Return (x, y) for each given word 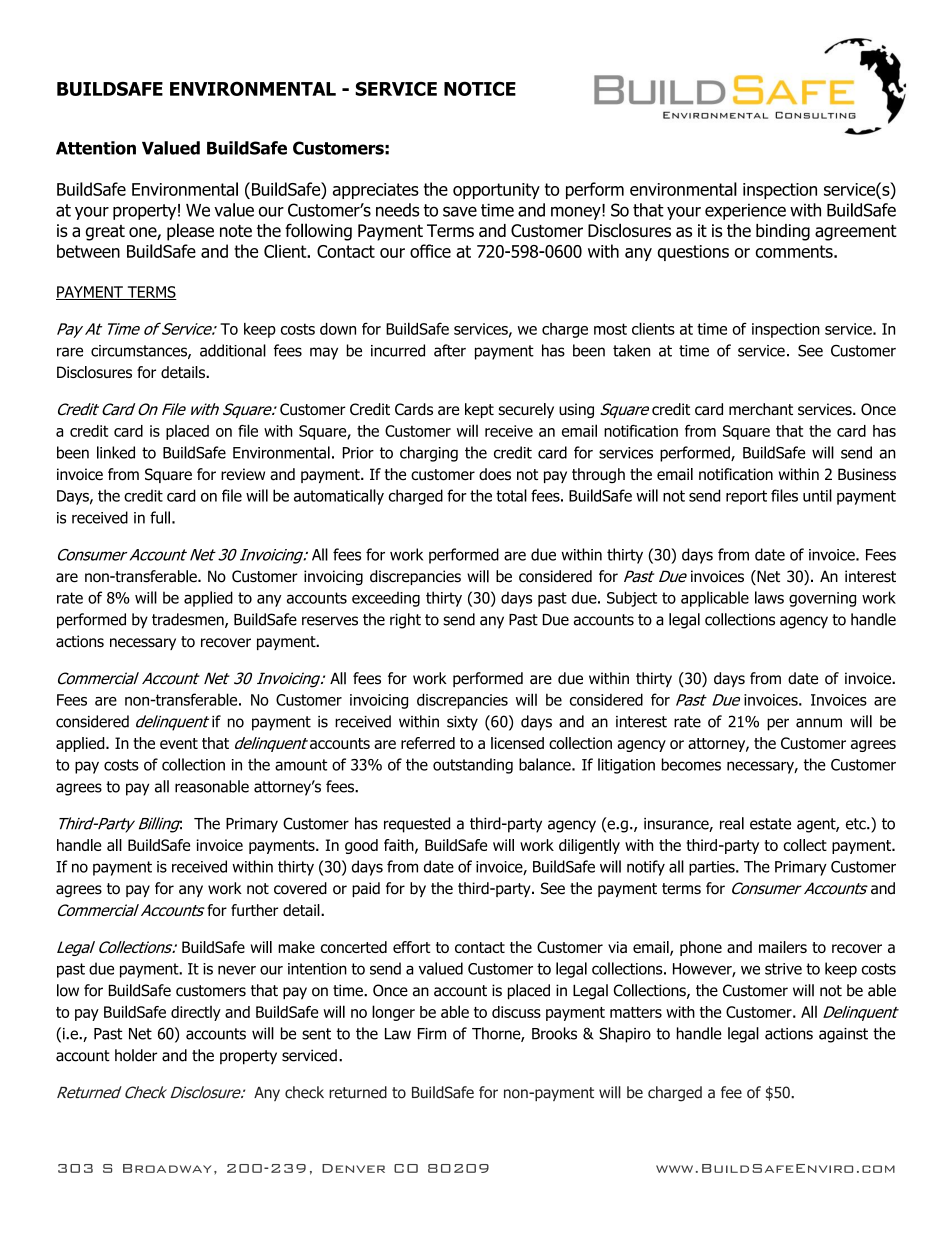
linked (116, 452)
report (746, 497)
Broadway (167, 1168)
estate (770, 824)
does (495, 474)
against (843, 1035)
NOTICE (480, 88)
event (179, 743)
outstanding (473, 766)
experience (745, 211)
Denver (353, 1168)
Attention (96, 148)
